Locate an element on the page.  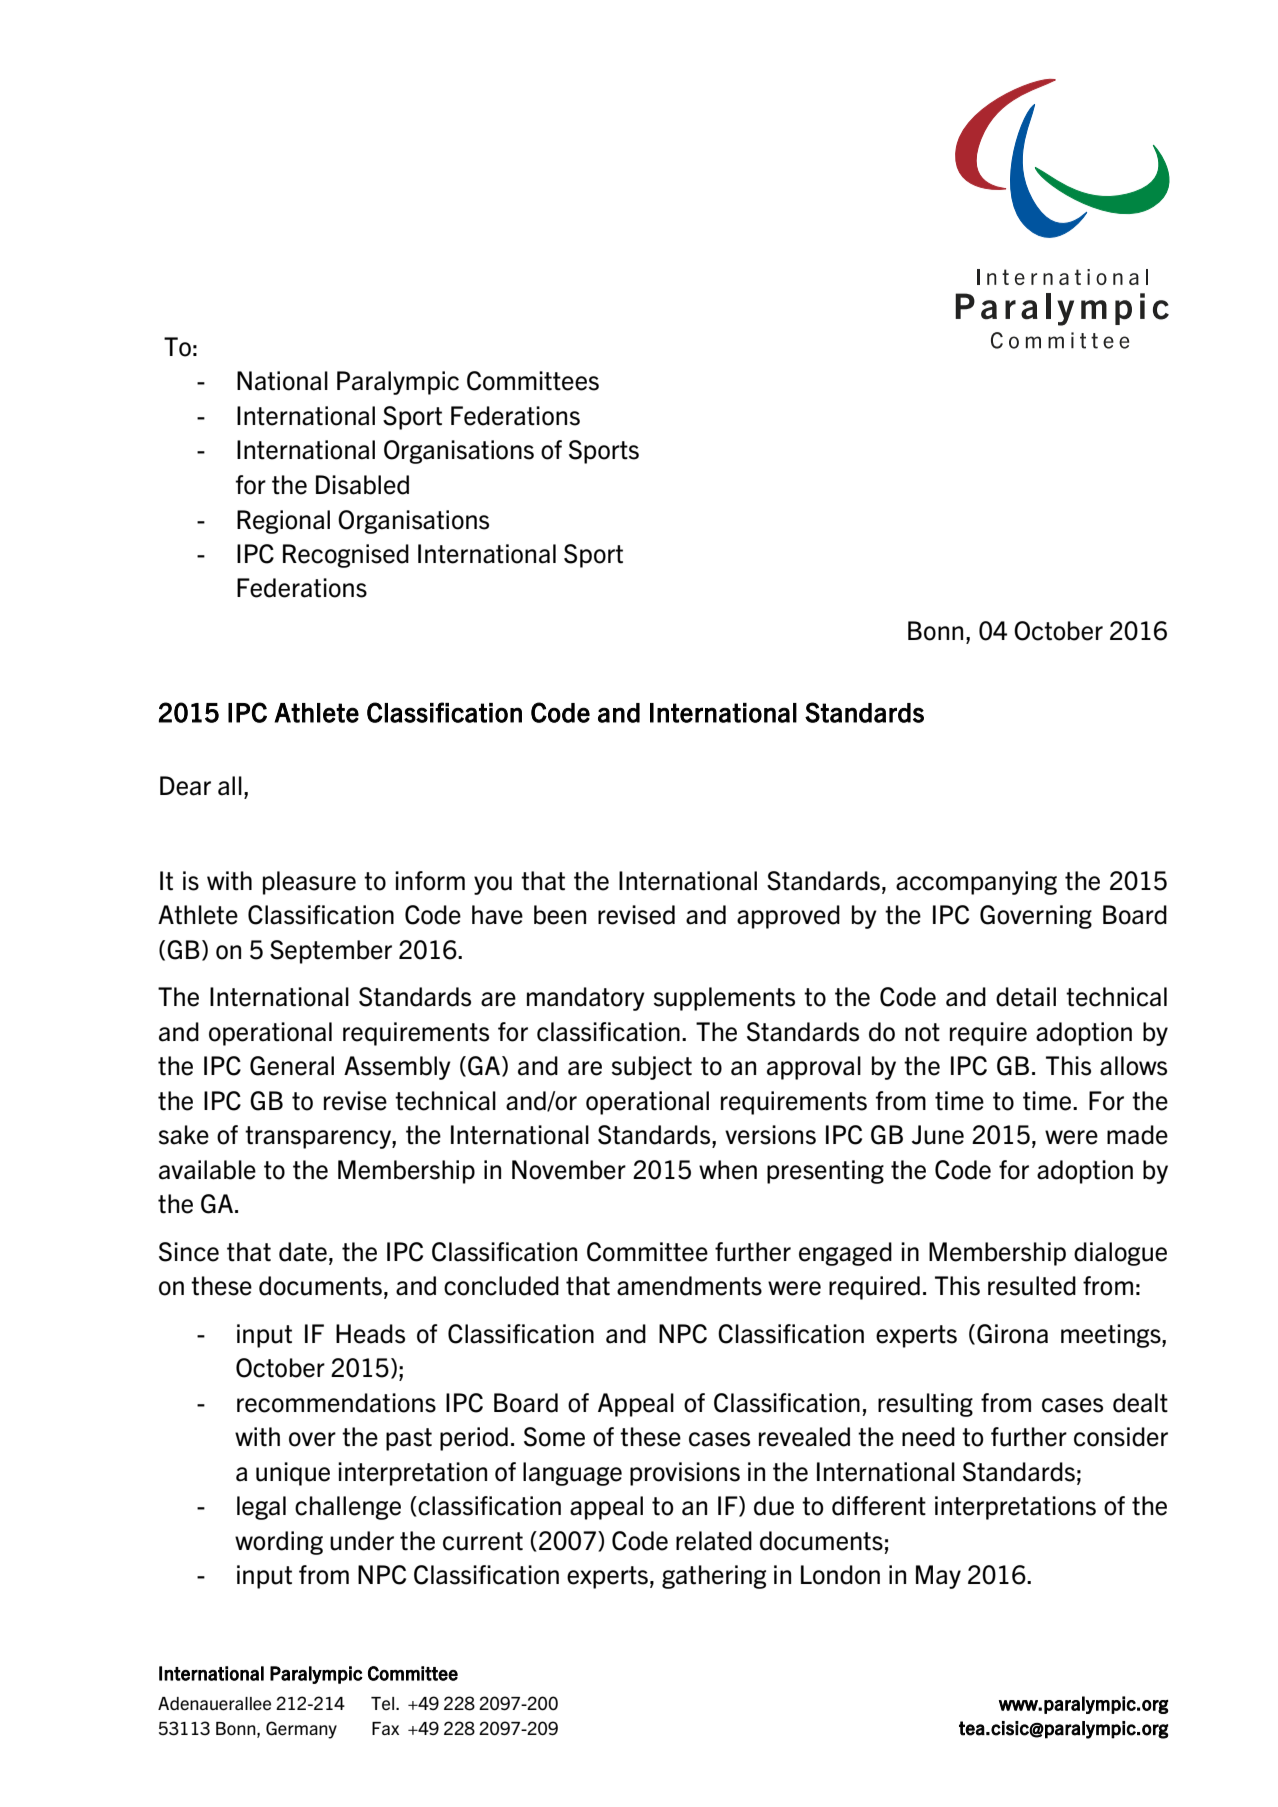
gathering is located at coordinates (714, 1577).
